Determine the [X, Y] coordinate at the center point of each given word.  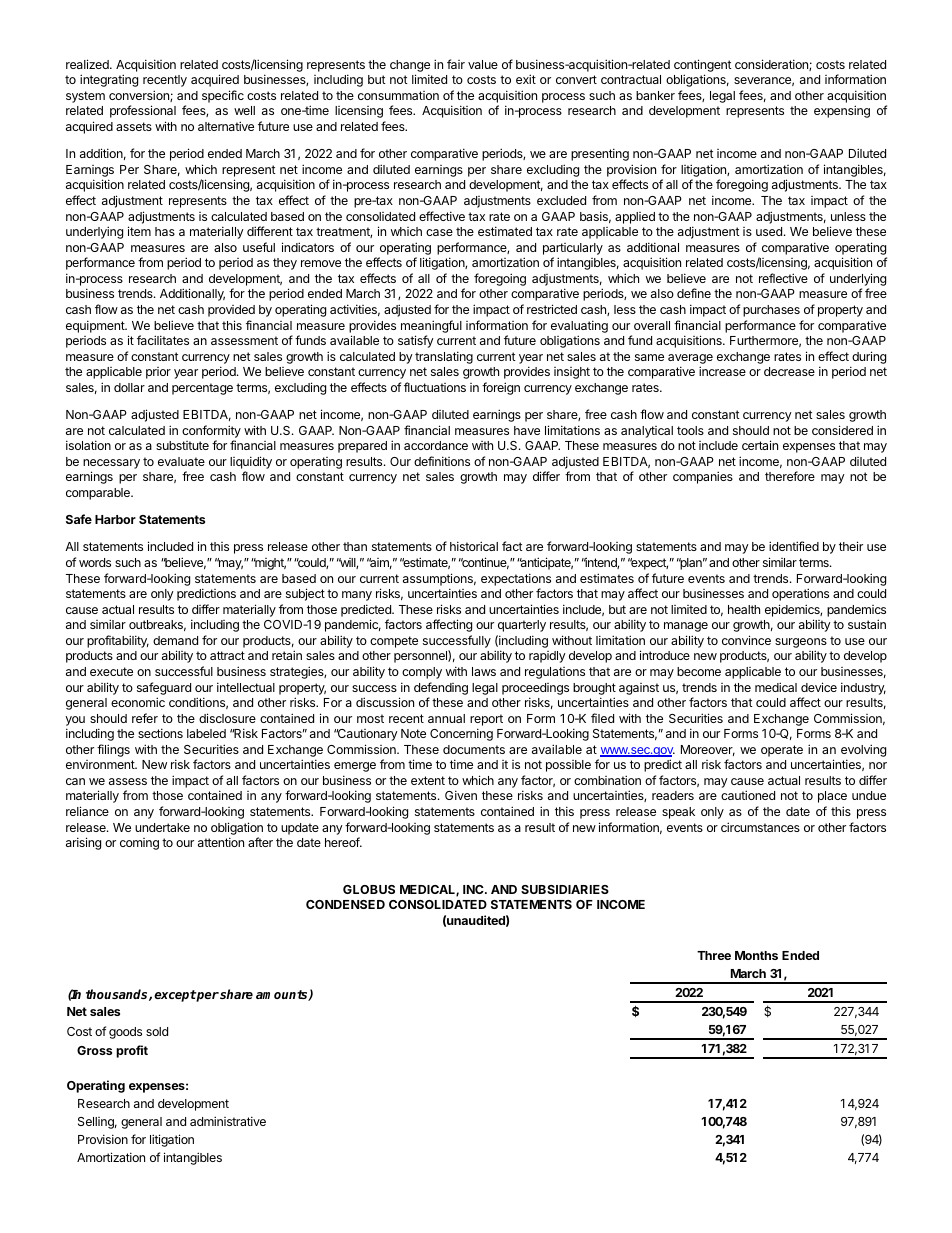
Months [756, 955]
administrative [228, 1121]
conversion [140, 96]
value [483, 64]
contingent [703, 65]
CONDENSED [345, 904]
